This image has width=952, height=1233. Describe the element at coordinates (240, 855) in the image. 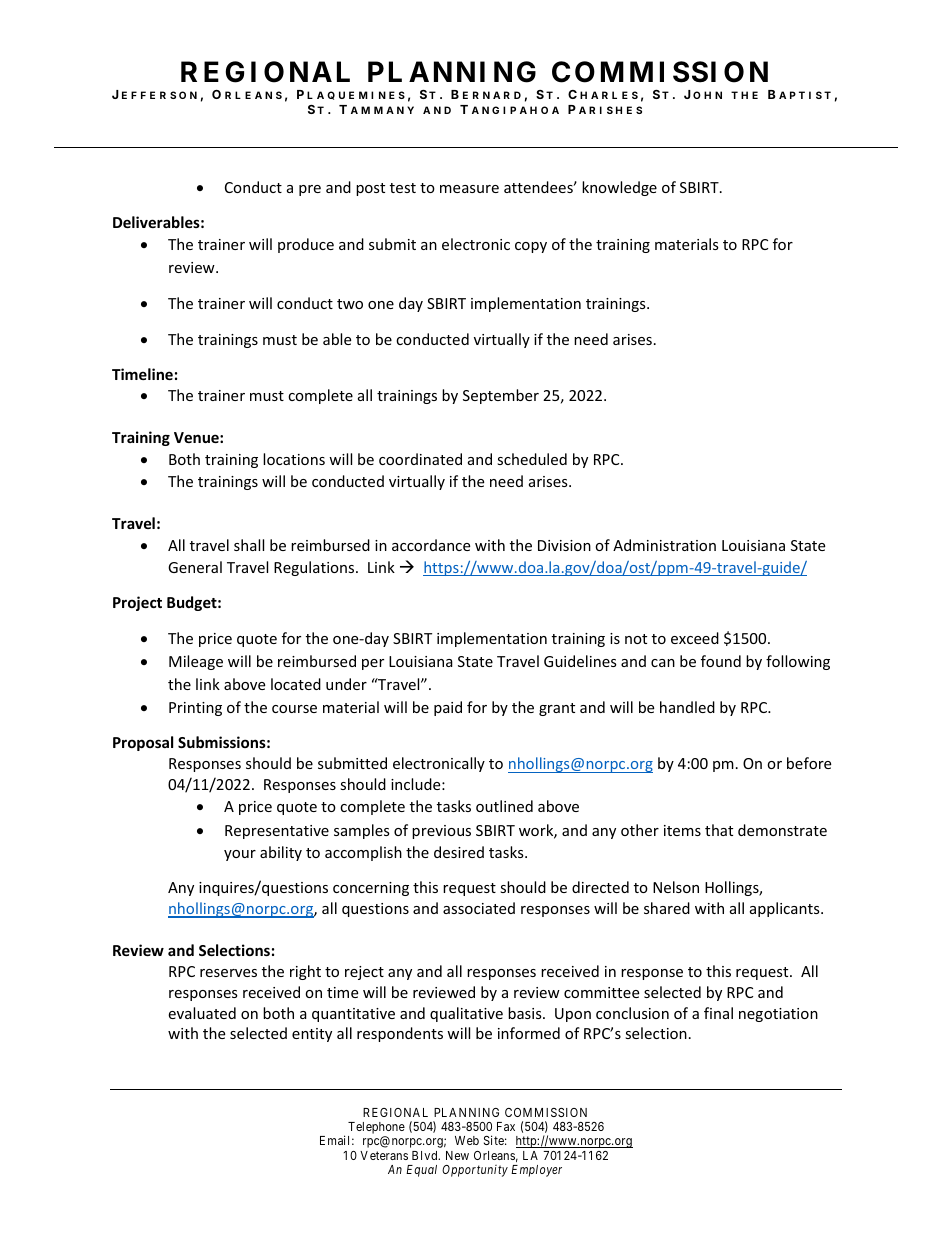

I see `your` at that location.
